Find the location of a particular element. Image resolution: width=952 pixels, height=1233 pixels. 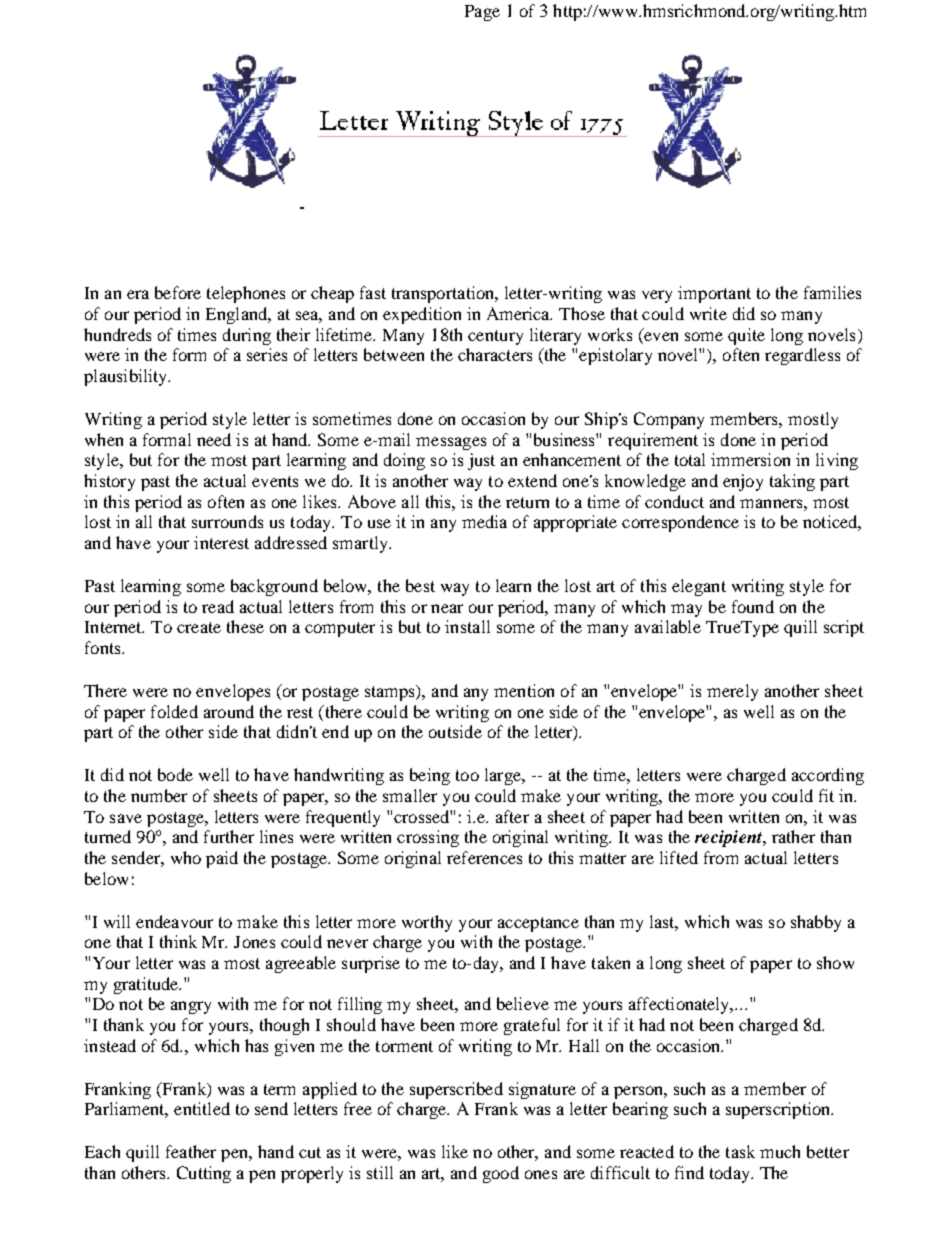

transportation is located at coordinates (444, 294).
